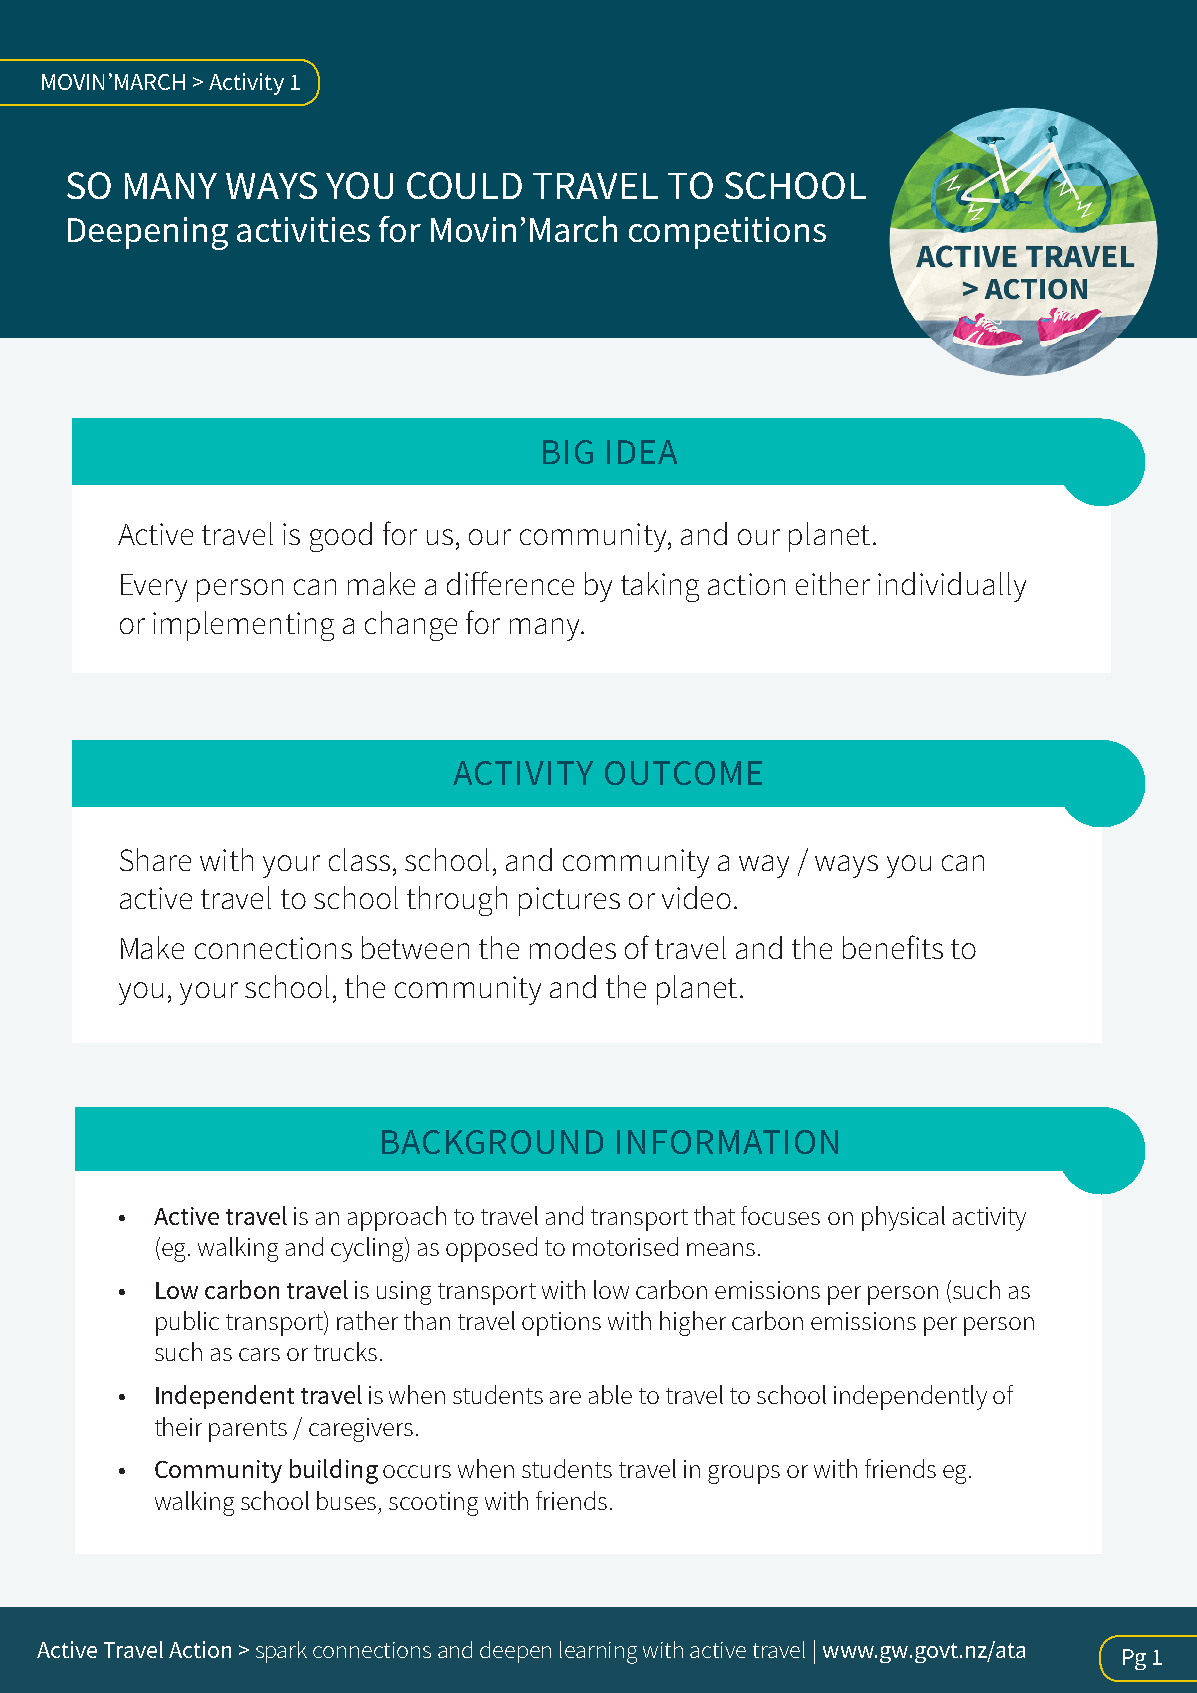 This page has width=1197, height=1693. What do you see at coordinates (893, 947) in the page?
I see `benefits` at bounding box center [893, 947].
